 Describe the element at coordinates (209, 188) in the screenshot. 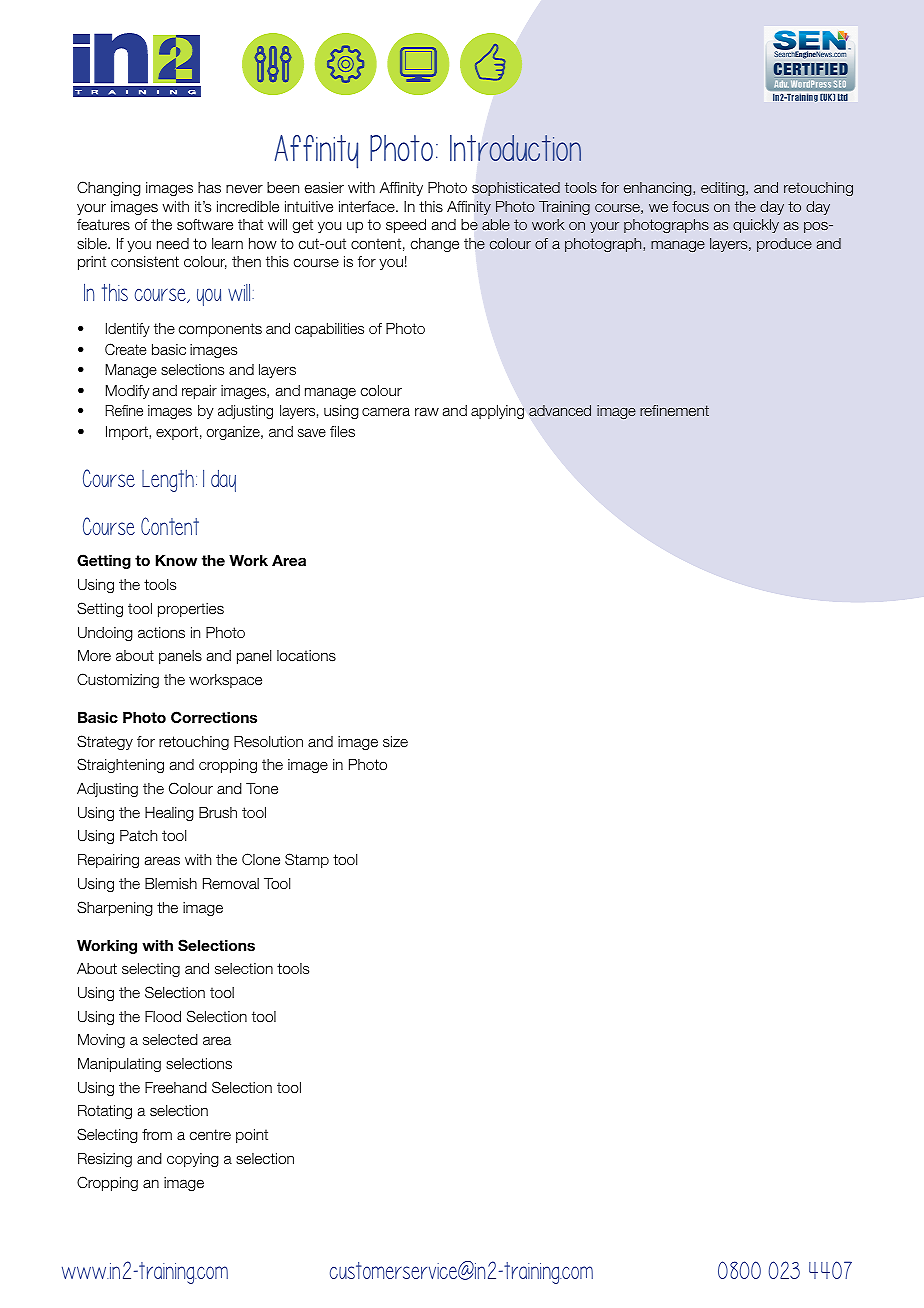

I see `has` at that location.
